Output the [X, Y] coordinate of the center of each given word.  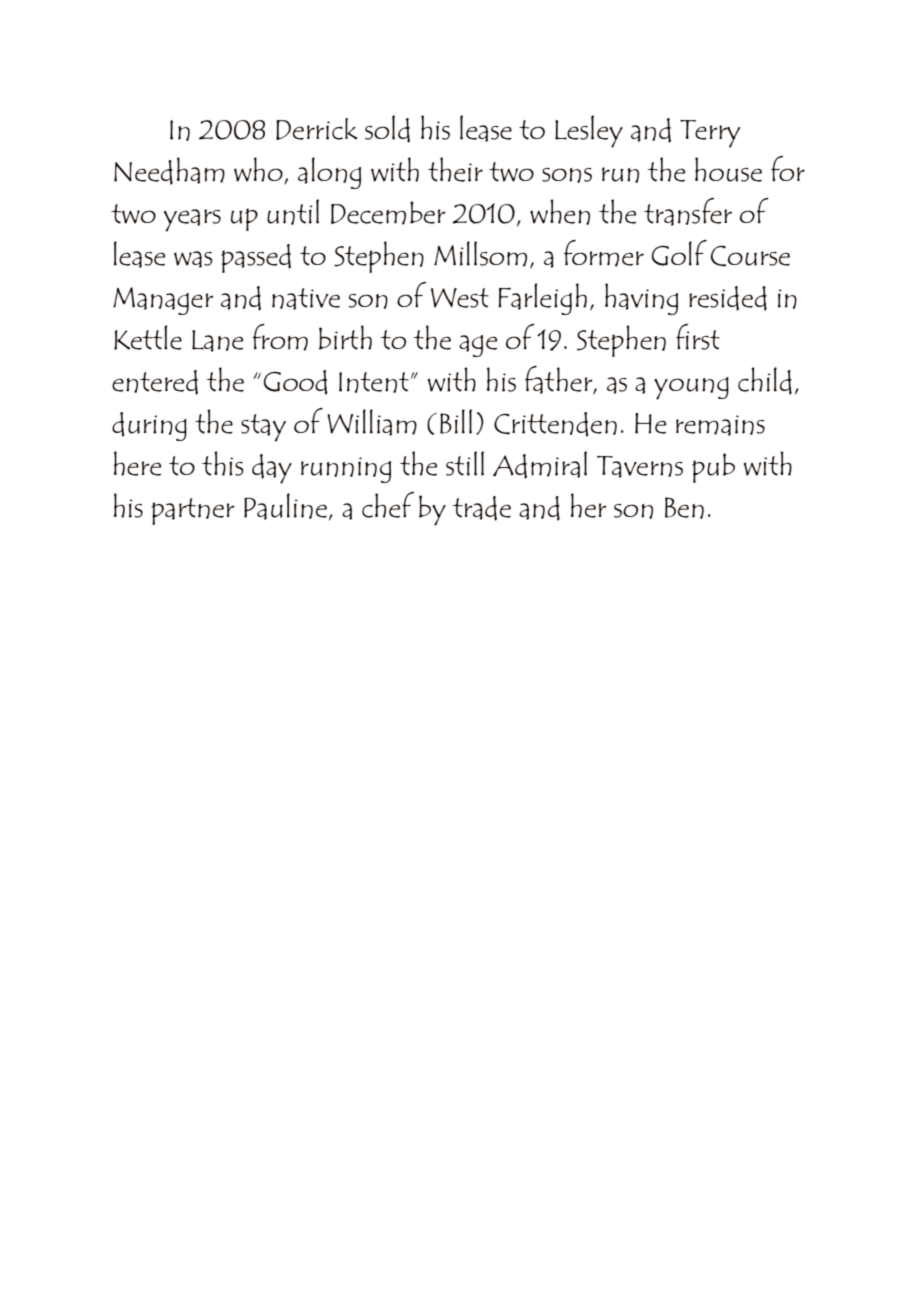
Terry [710, 134]
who [259, 170]
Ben [684, 508]
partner [193, 511]
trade [481, 508]
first [698, 337]
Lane [217, 341]
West [460, 298]
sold [387, 129]
